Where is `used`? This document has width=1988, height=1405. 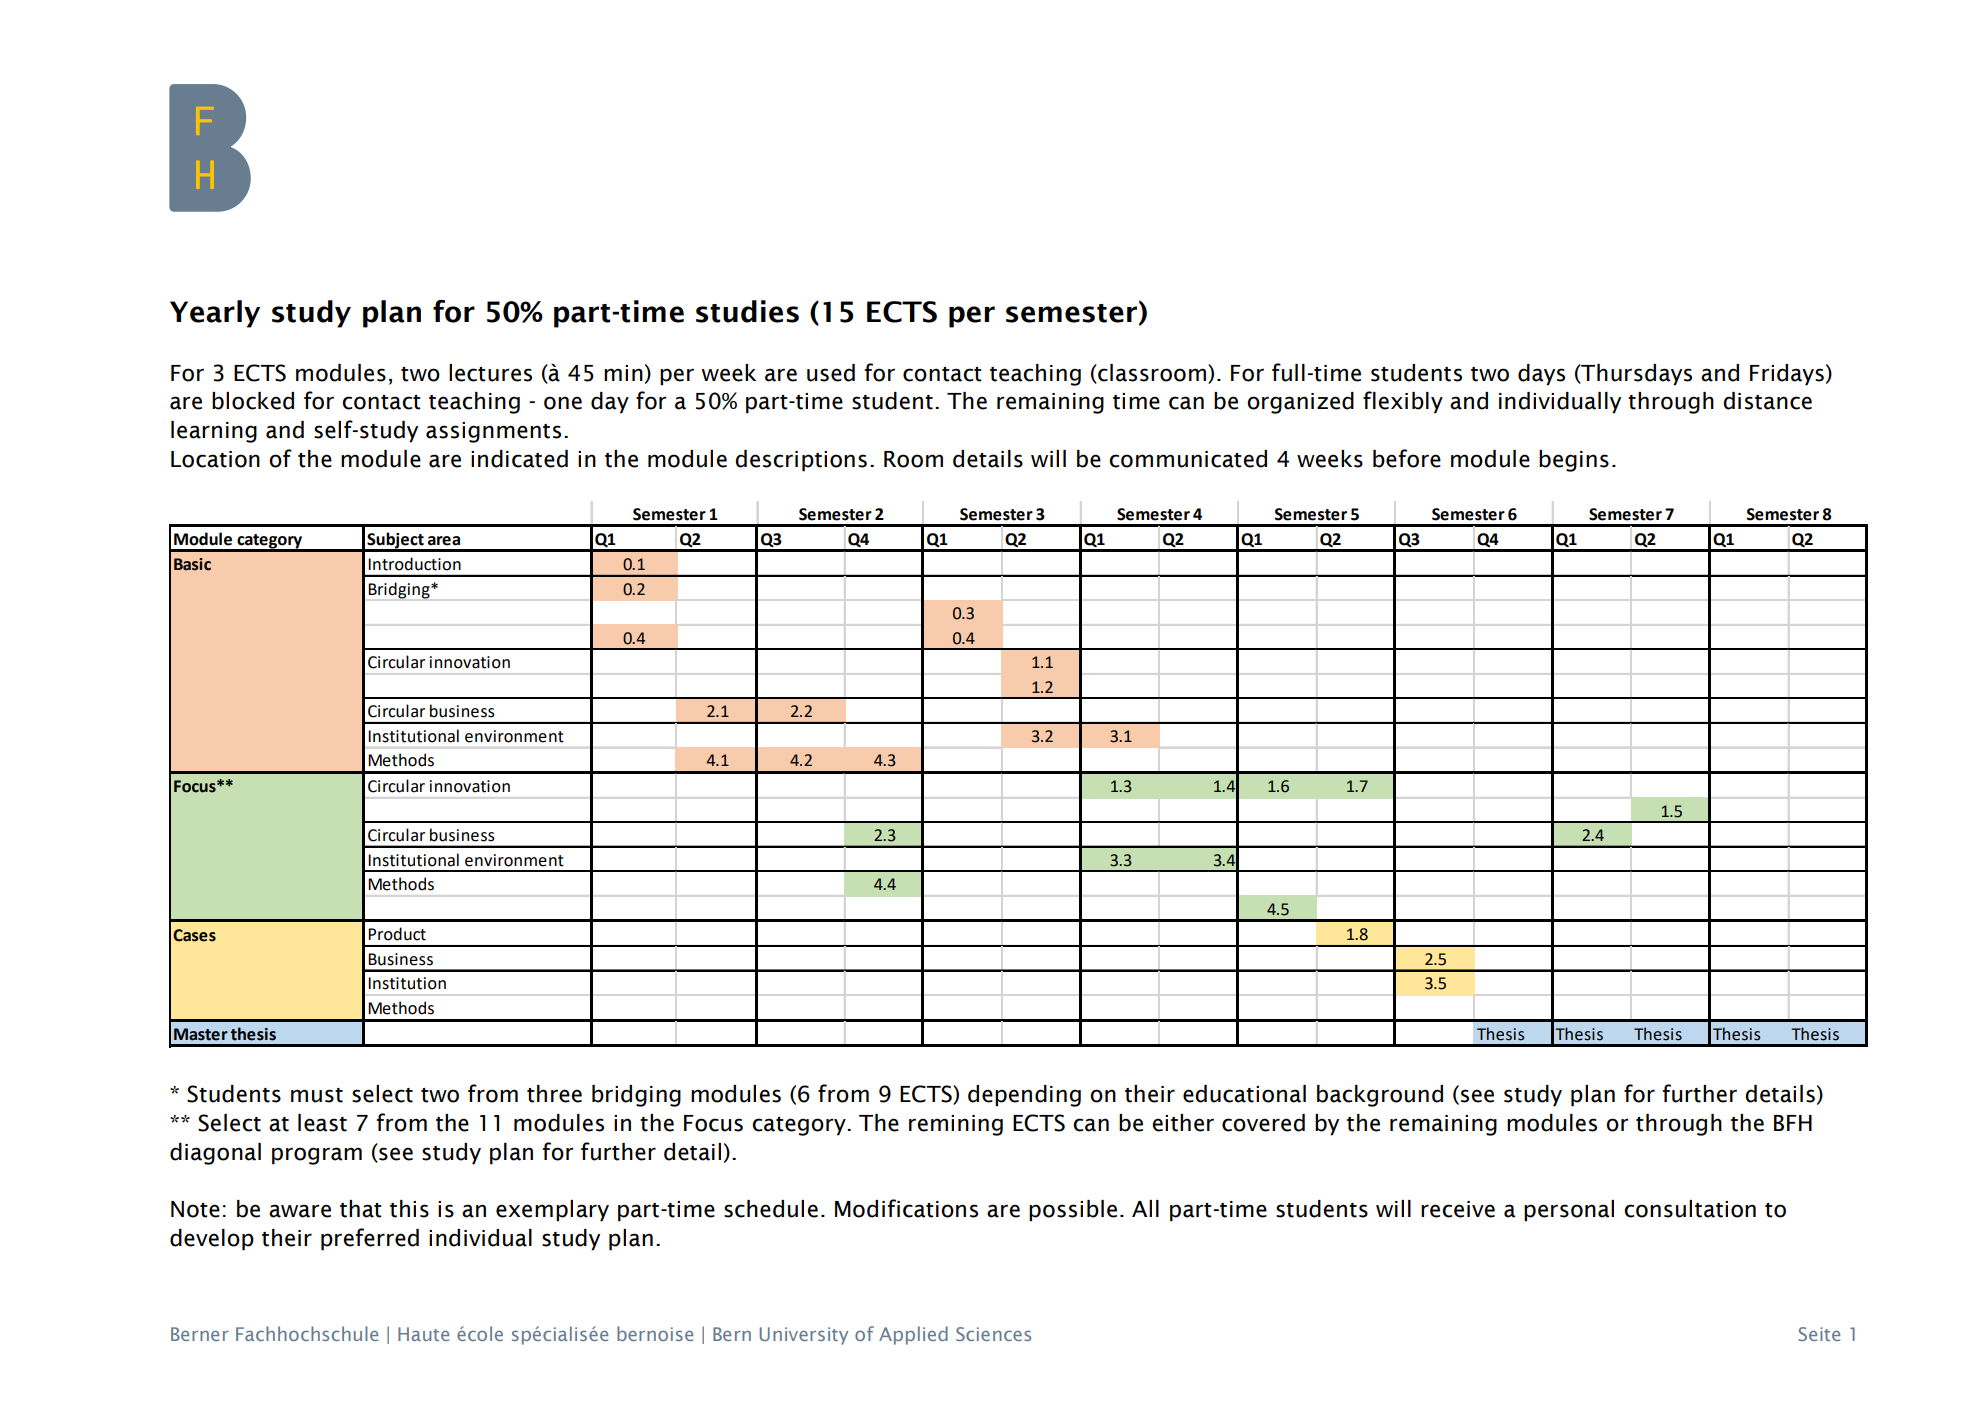 used is located at coordinates (831, 373).
